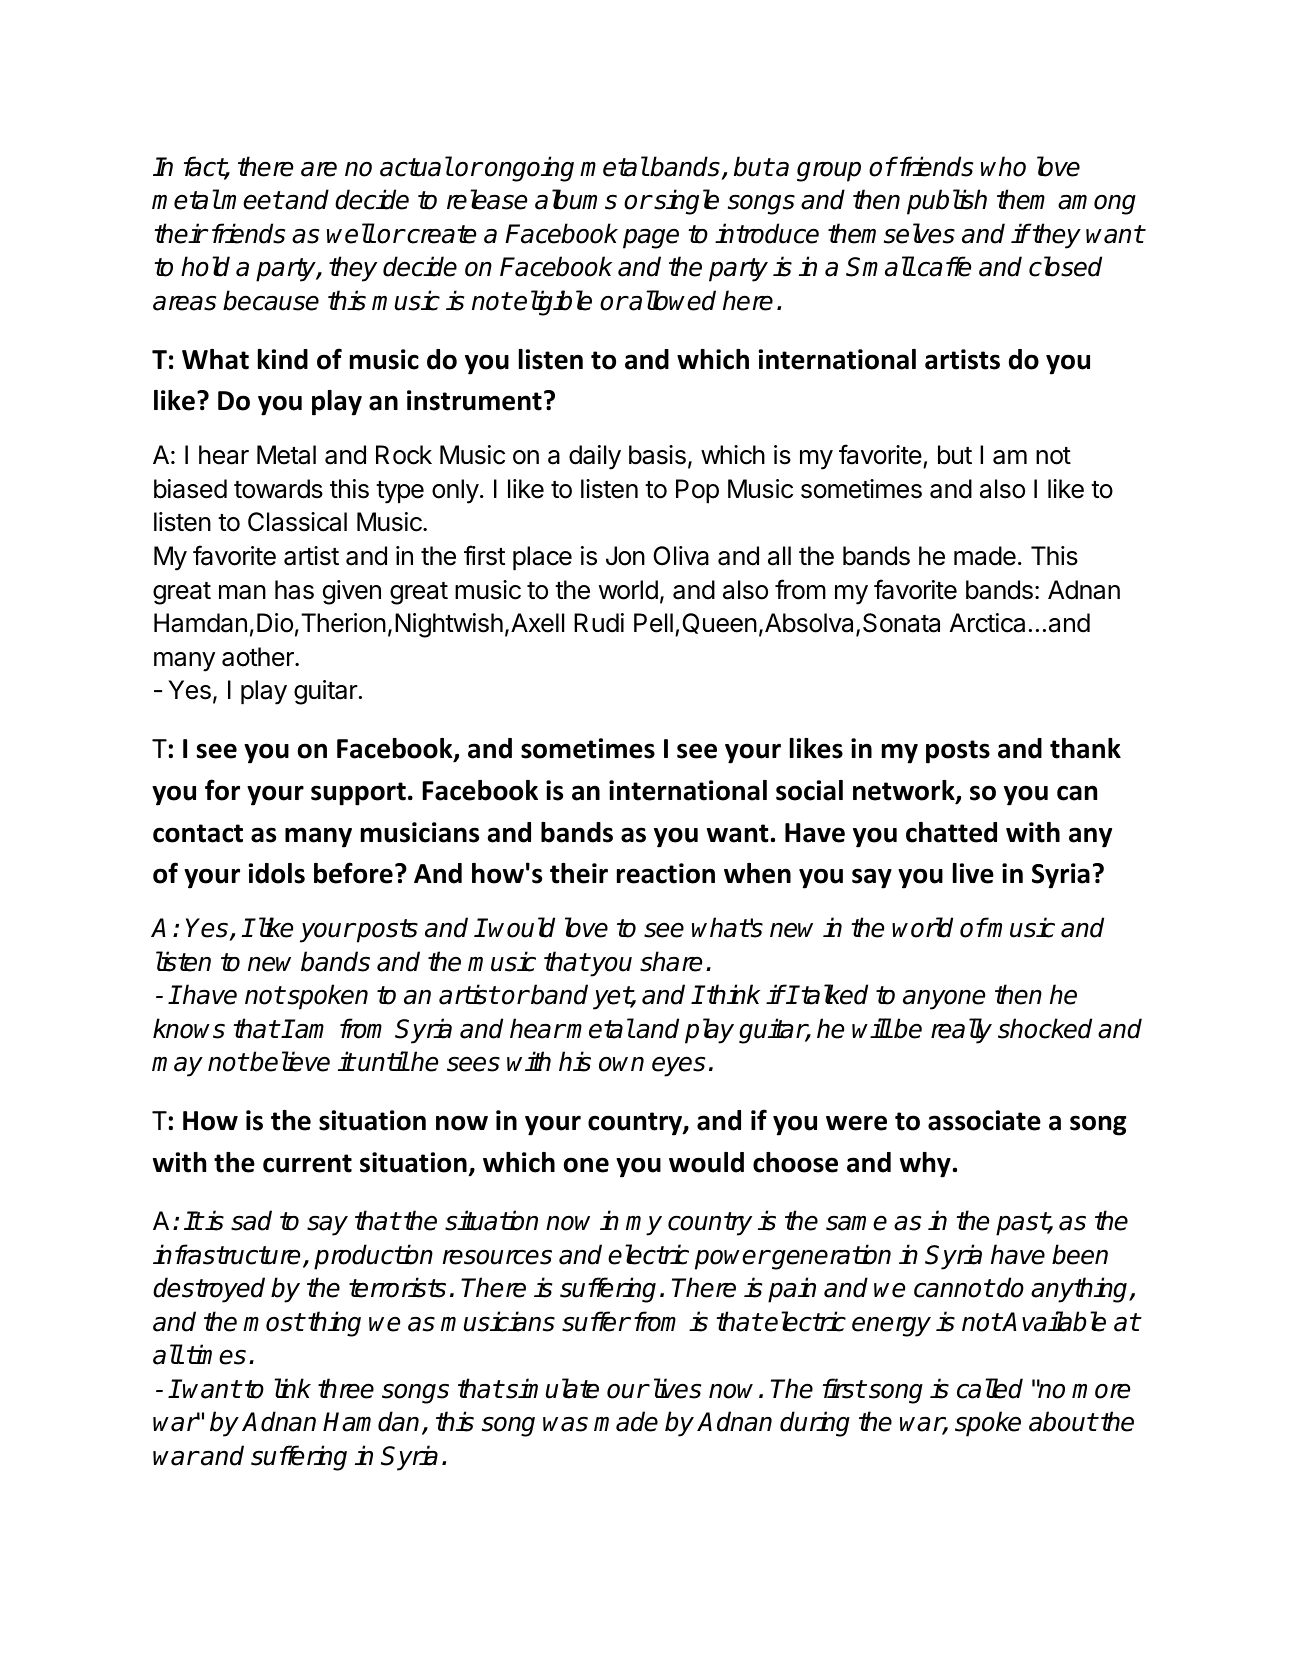  Describe the element at coordinates (551, 1388) in the page. I see `simulate` at that location.
